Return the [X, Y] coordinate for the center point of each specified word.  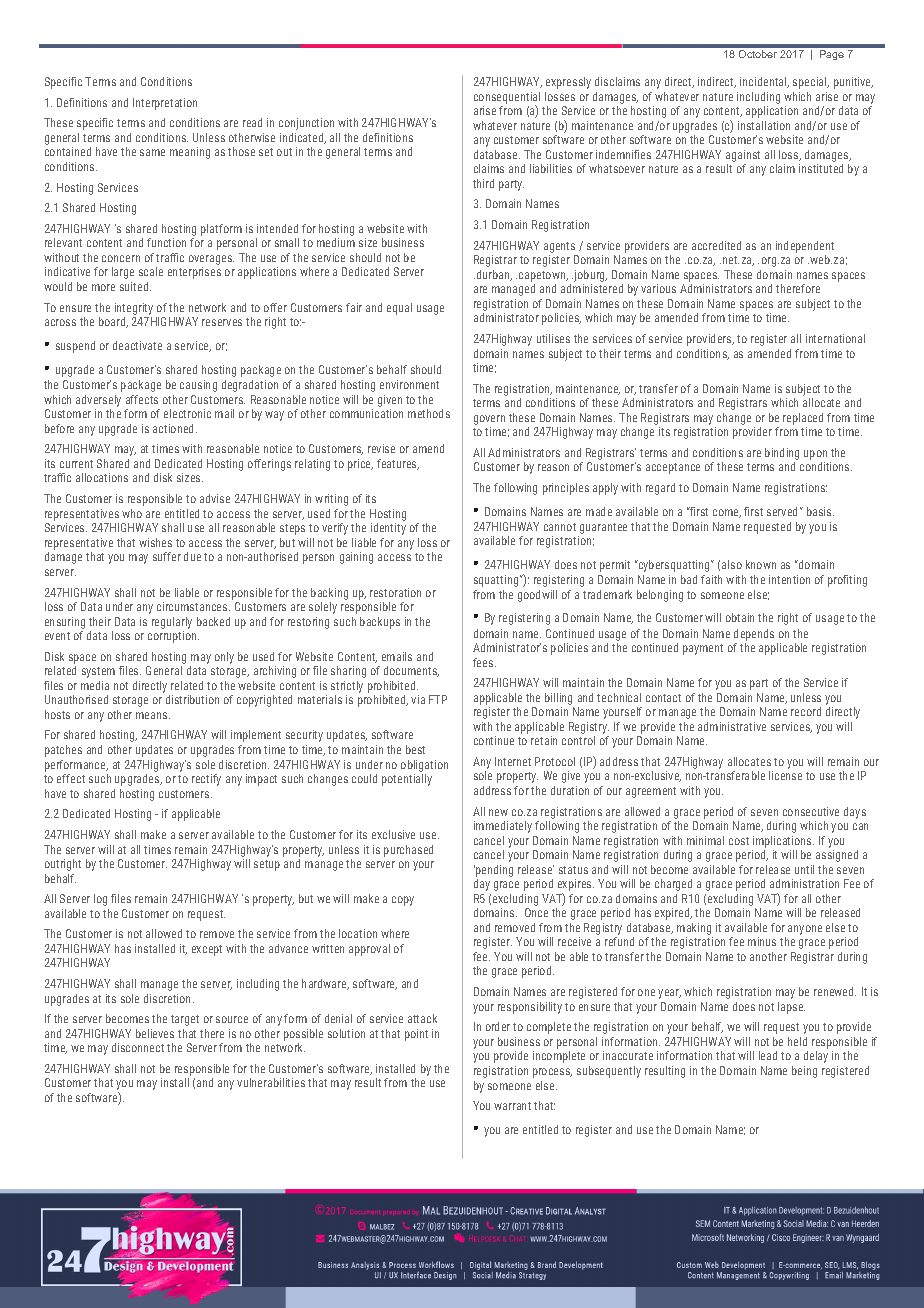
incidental [764, 82]
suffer [167, 556]
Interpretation [165, 104]
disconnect [138, 1047]
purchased [408, 851]
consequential [507, 99]
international [835, 338]
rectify [206, 780]
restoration [395, 592]
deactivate [137, 345]
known [761, 564]
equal [399, 309]
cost [739, 841]
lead [768, 1055]
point [416, 1035]
